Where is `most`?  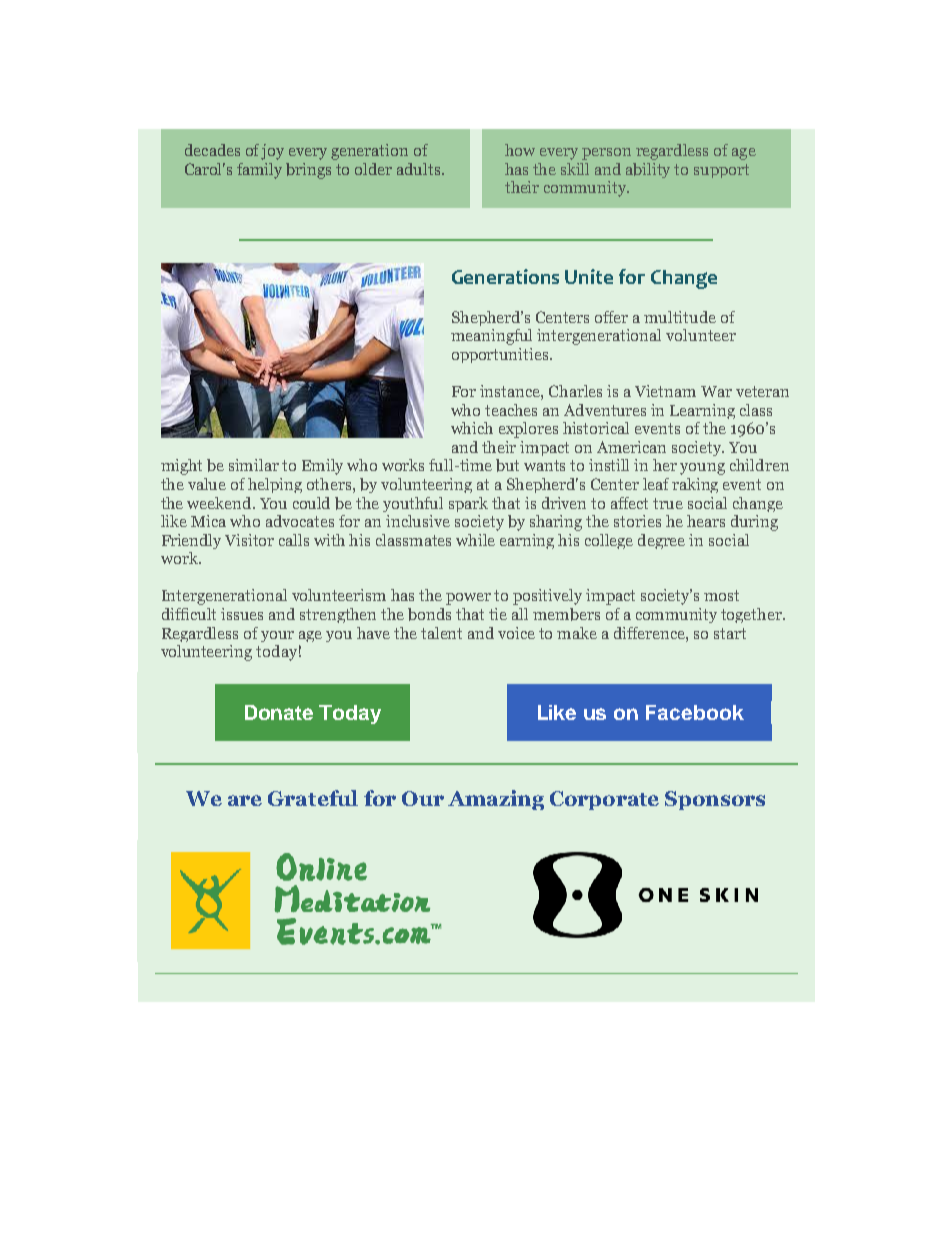
most is located at coordinates (721, 595).
